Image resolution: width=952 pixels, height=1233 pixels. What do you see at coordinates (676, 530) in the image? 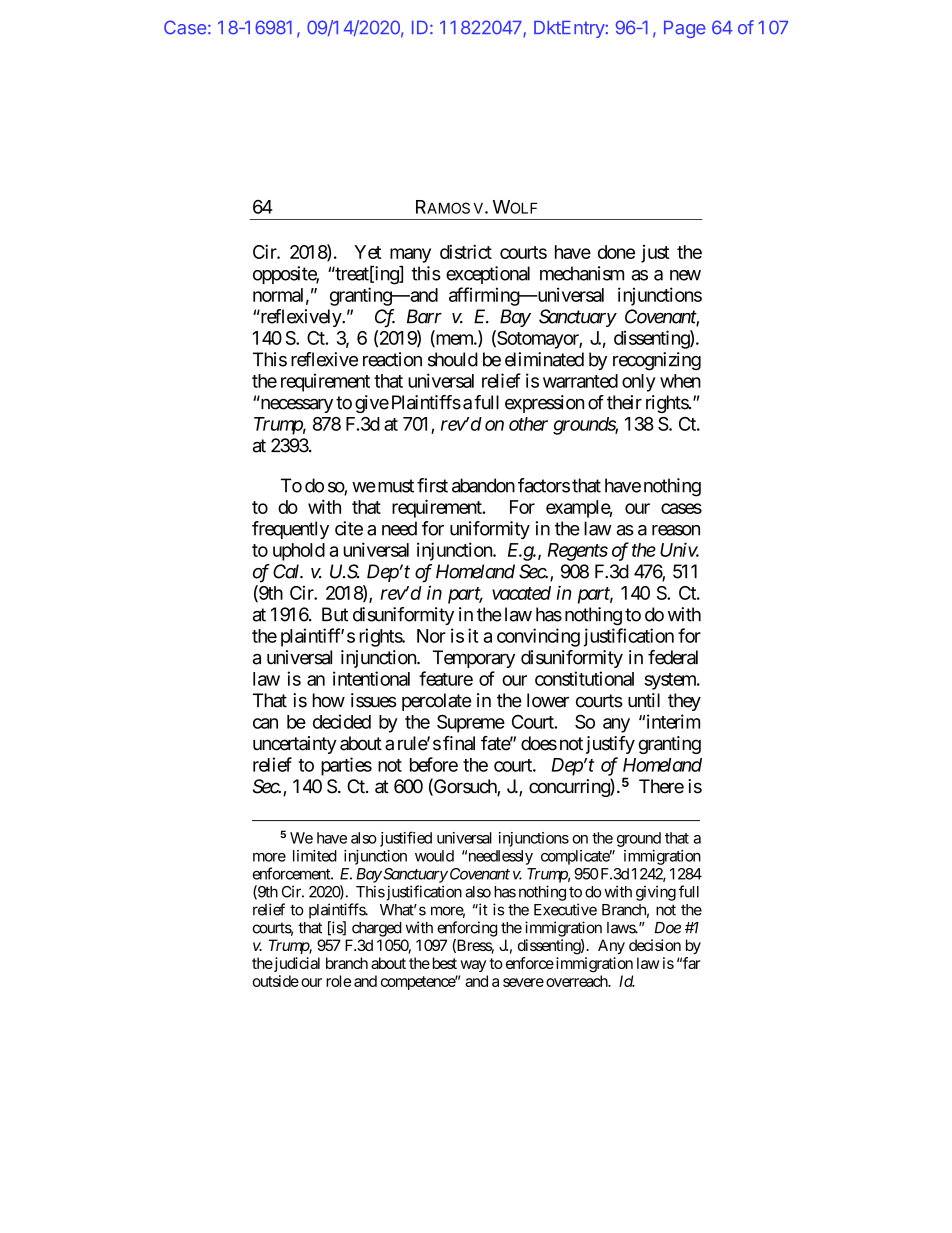
I see `reason` at bounding box center [676, 530].
